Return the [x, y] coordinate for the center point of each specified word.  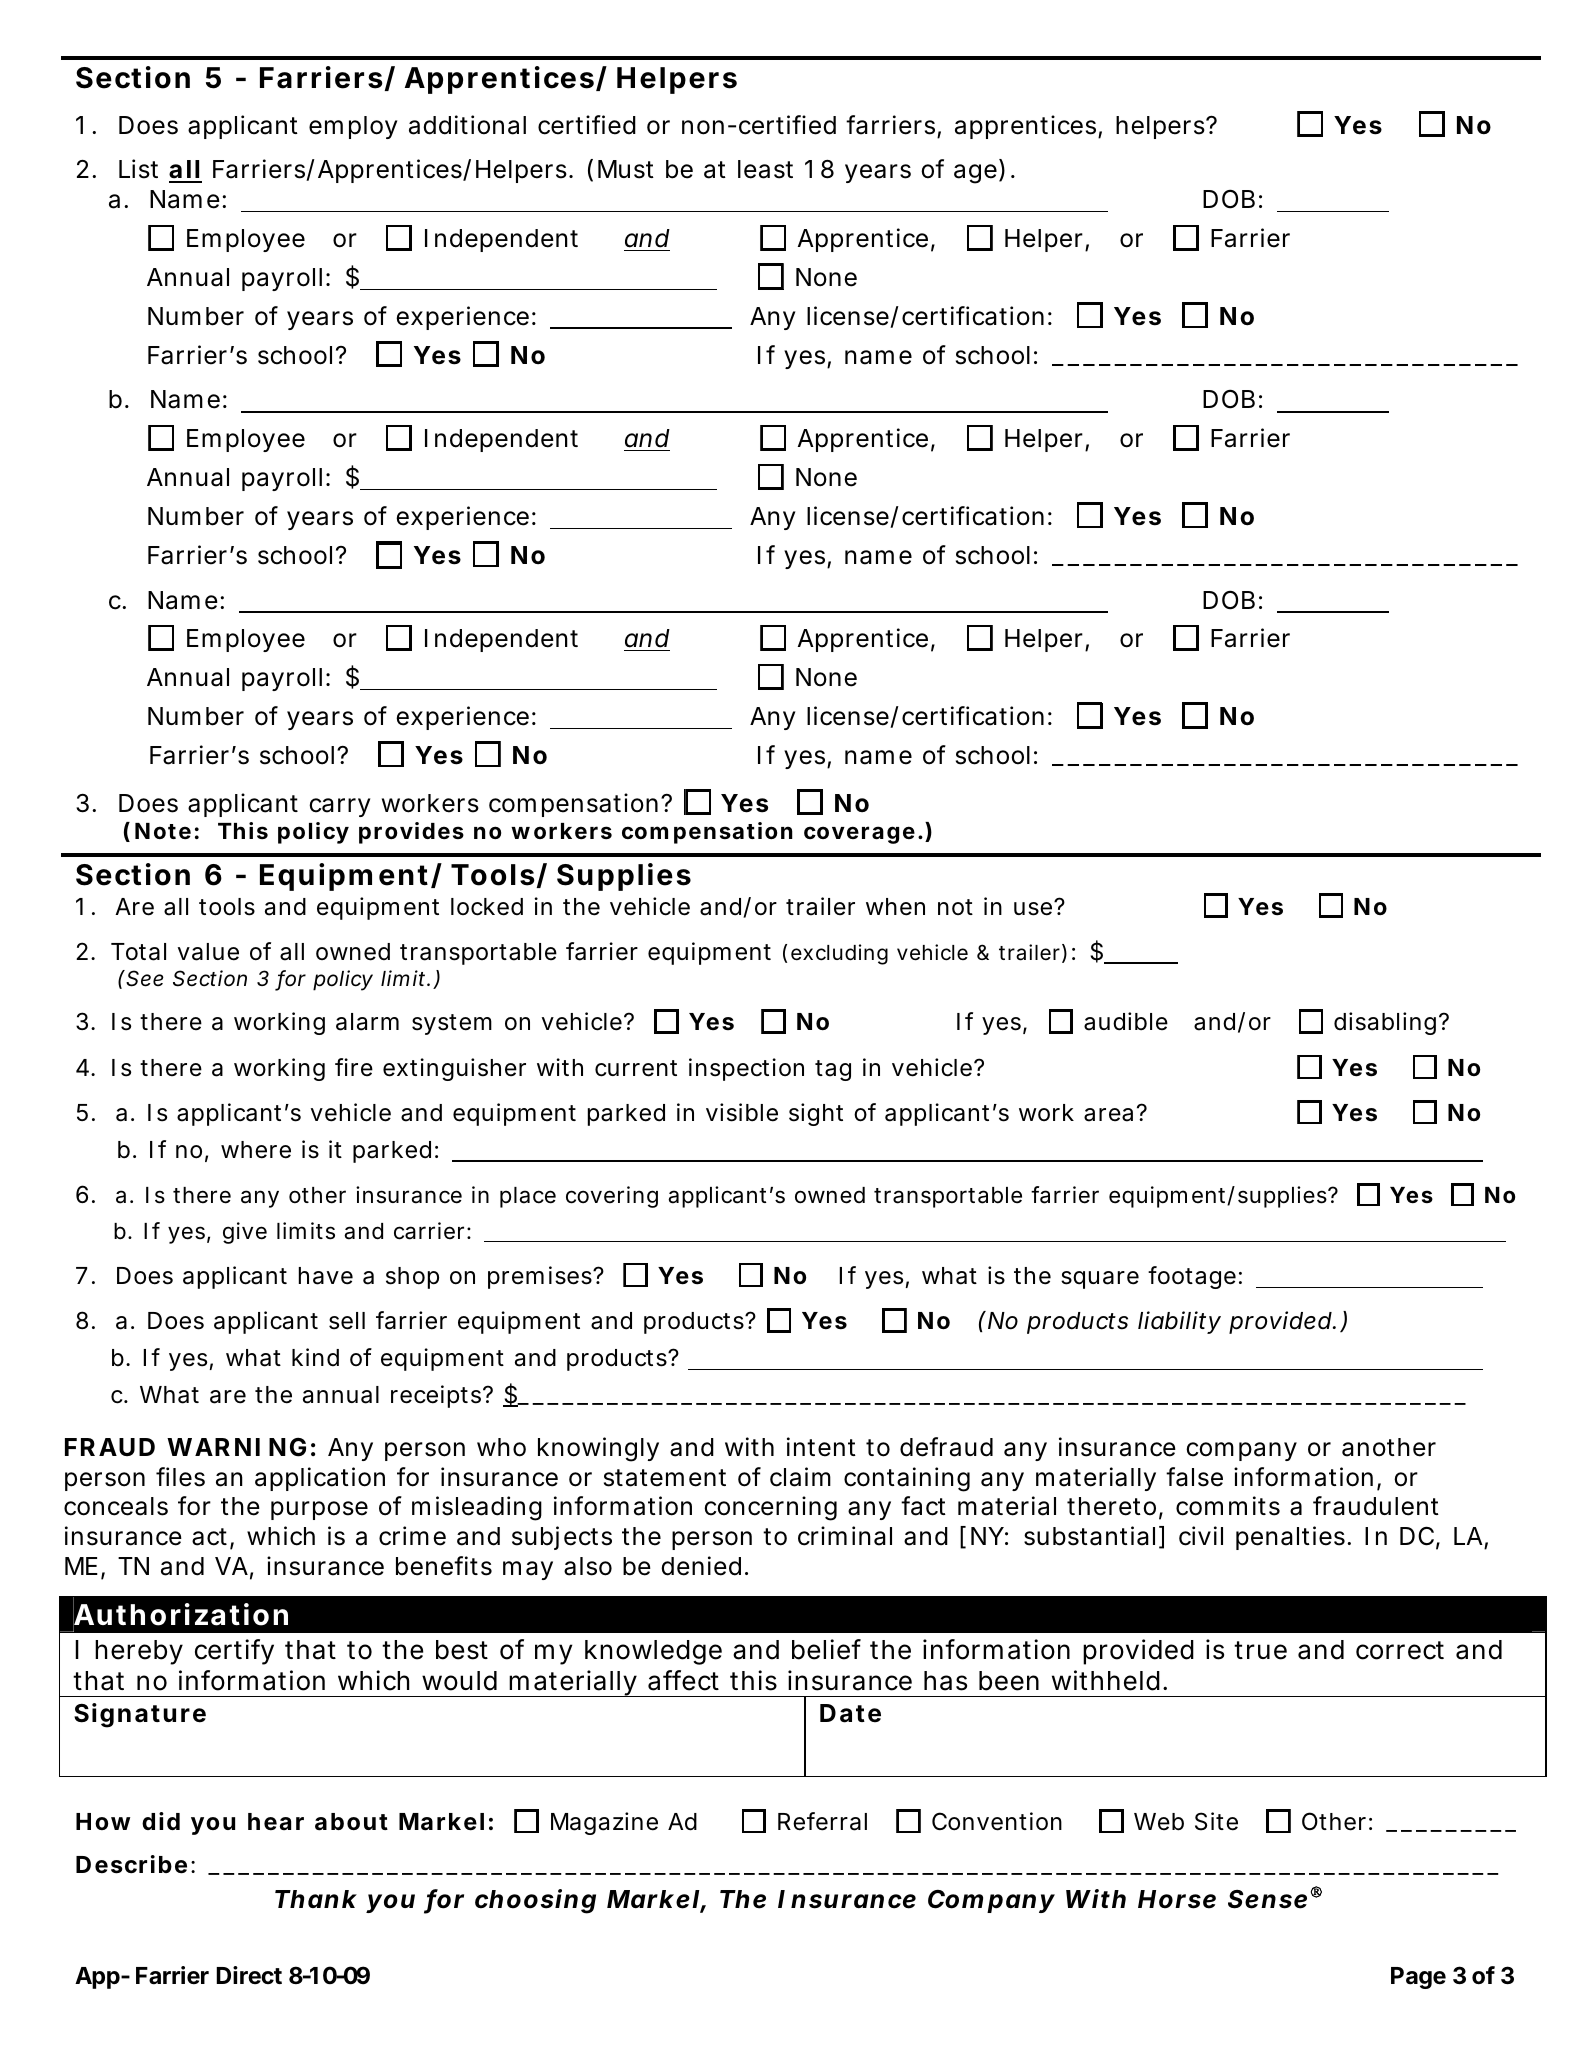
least [765, 169]
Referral [822, 1821]
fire [354, 1067]
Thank [316, 1899]
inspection [746, 1069]
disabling [1385, 1023]
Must [626, 169]
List [138, 169]
